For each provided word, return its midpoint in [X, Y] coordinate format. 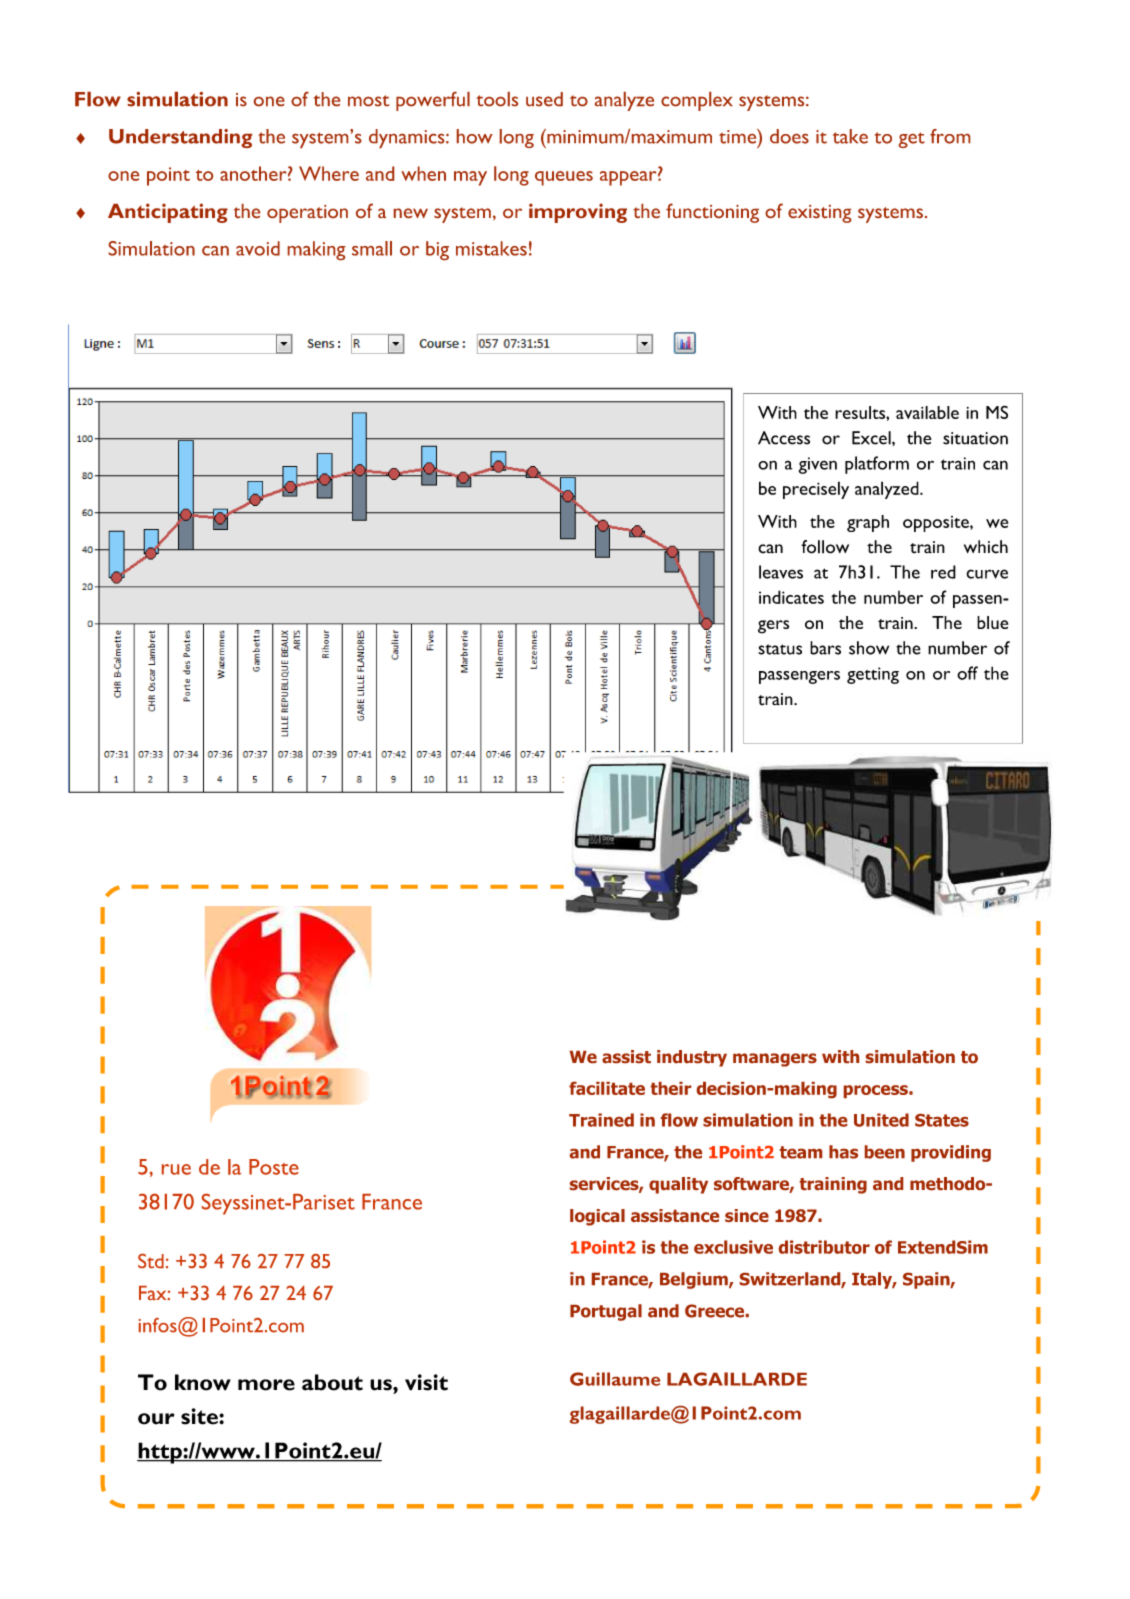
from [950, 136]
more [266, 1385]
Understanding [180, 138]
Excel [872, 438]
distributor [824, 1247]
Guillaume [615, 1379]
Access [784, 438]
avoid [258, 248]
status [780, 649]
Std [151, 1261]
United [881, 1120]
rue [176, 1169]
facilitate [607, 1088]
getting [873, 675]
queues [564, 178]
